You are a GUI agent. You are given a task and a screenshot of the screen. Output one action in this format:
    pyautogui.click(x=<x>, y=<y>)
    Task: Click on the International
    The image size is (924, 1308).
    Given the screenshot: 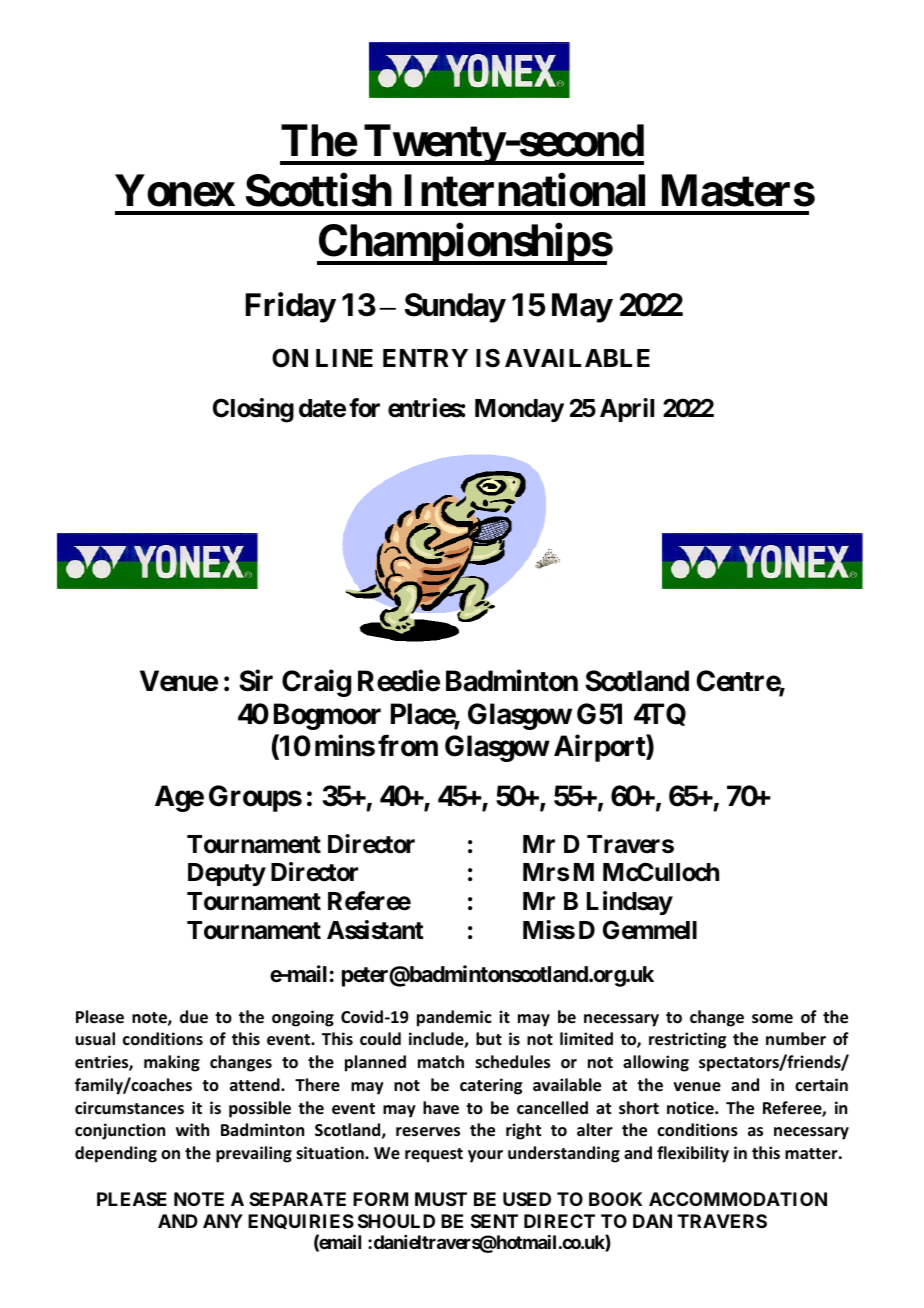 What is the action you would take?
    pyautogui.click(x=525, y=190)
